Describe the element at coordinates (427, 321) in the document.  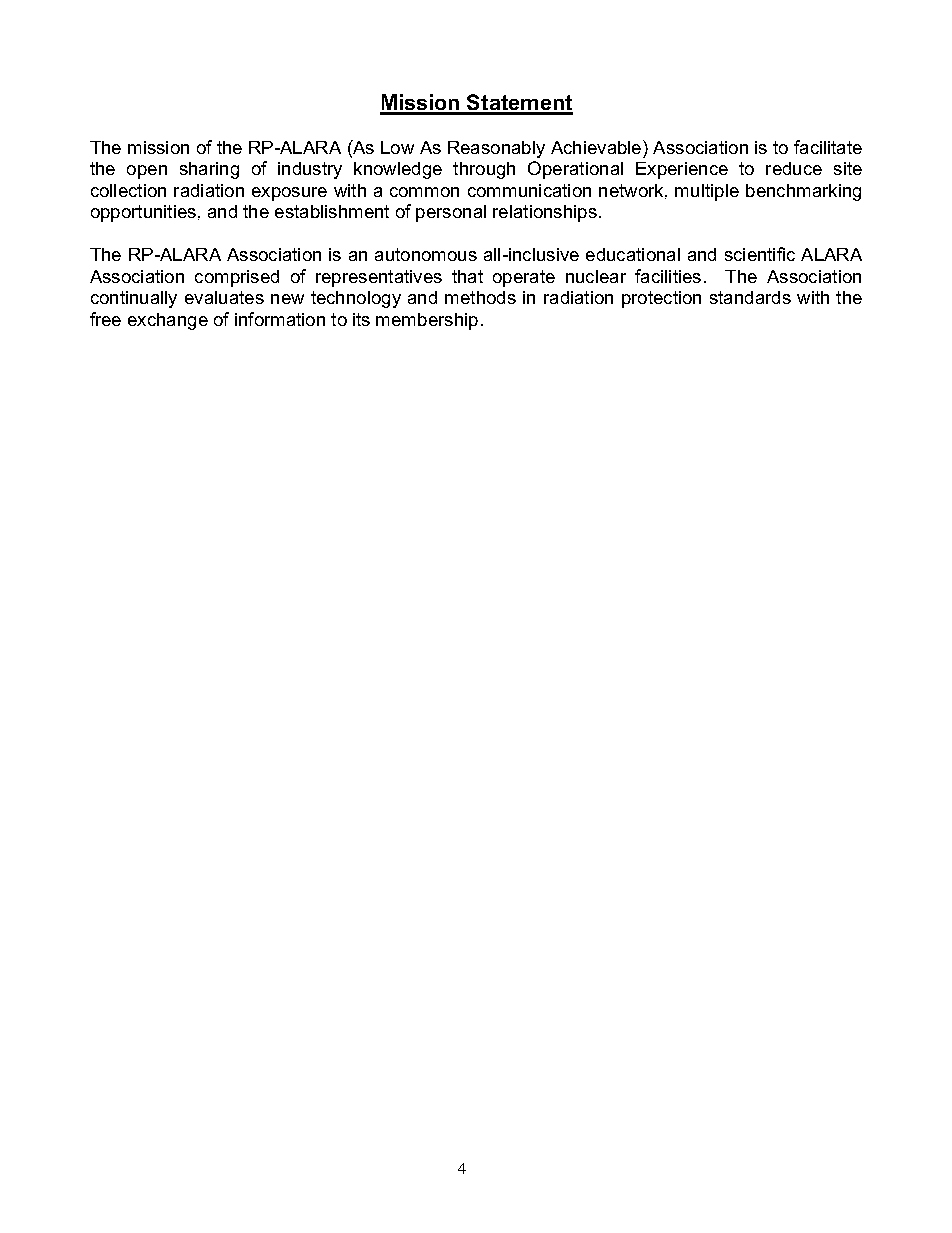
I see `membership` at that location.
